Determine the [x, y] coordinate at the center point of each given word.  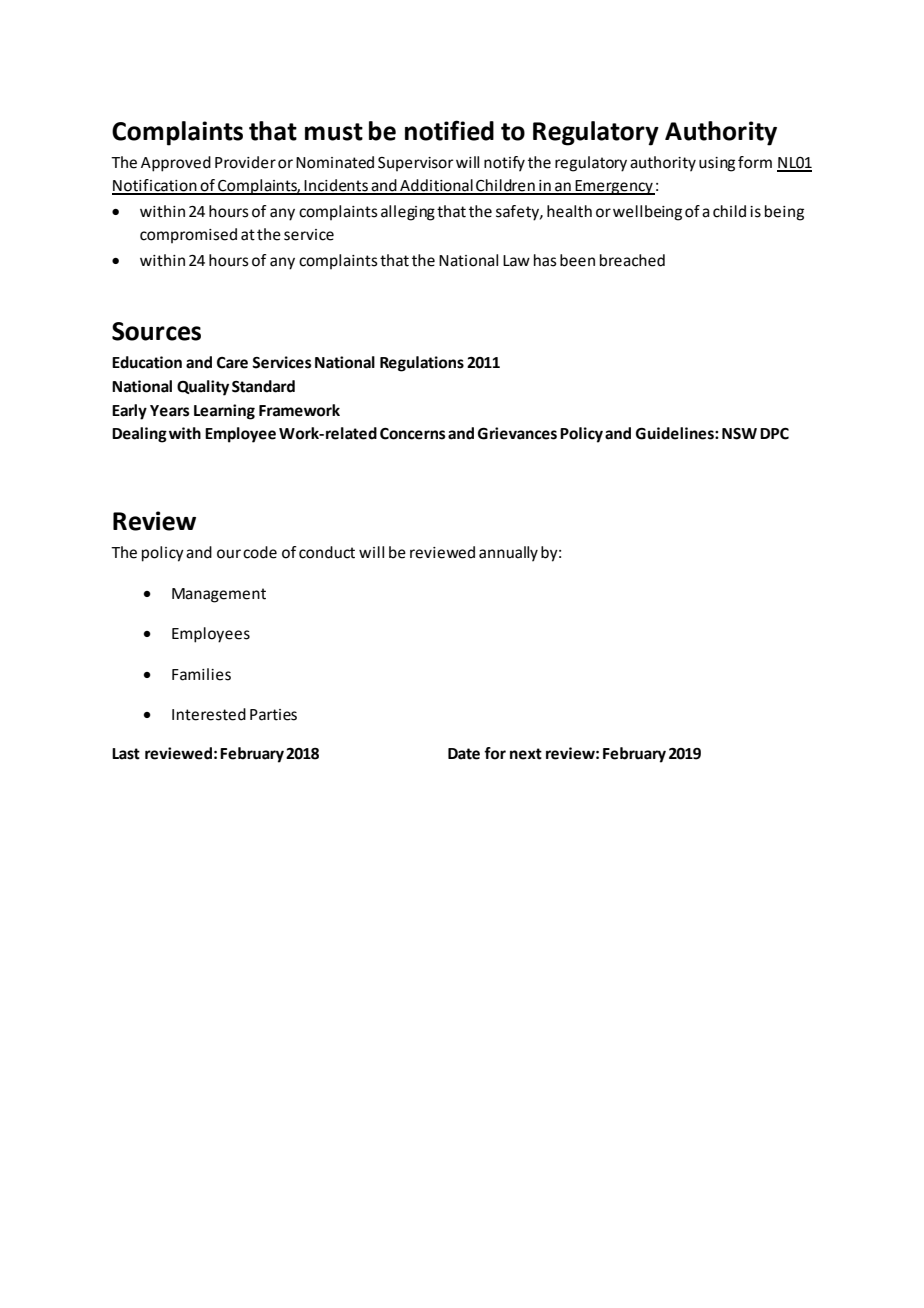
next [526, 754]
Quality [203, 388]
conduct [327, 552]
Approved [176, 164]
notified [449, 130]
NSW [739, 434]
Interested [209, 714]
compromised [188, 235]
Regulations [422, 364]
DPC [774, 434]
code [260, 552]
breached [632, 260]
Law [516, 261]
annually [508, 554]
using [717, 164]
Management [219, 595]
